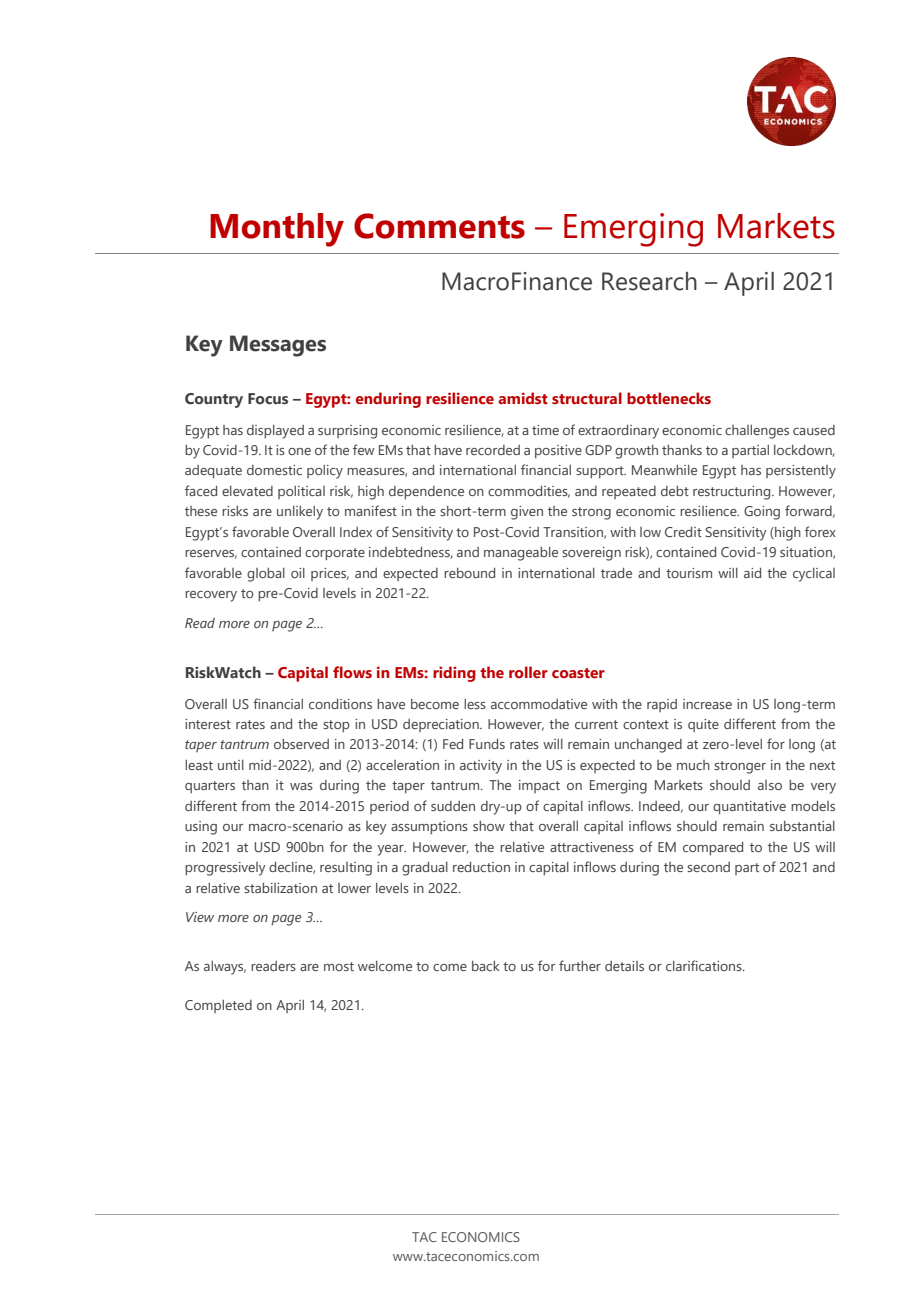 The image size is (924, 1308). What do you see at coordinates (733, 493) in the document?
I see `restructuring` at bounding box center [733, 493].
